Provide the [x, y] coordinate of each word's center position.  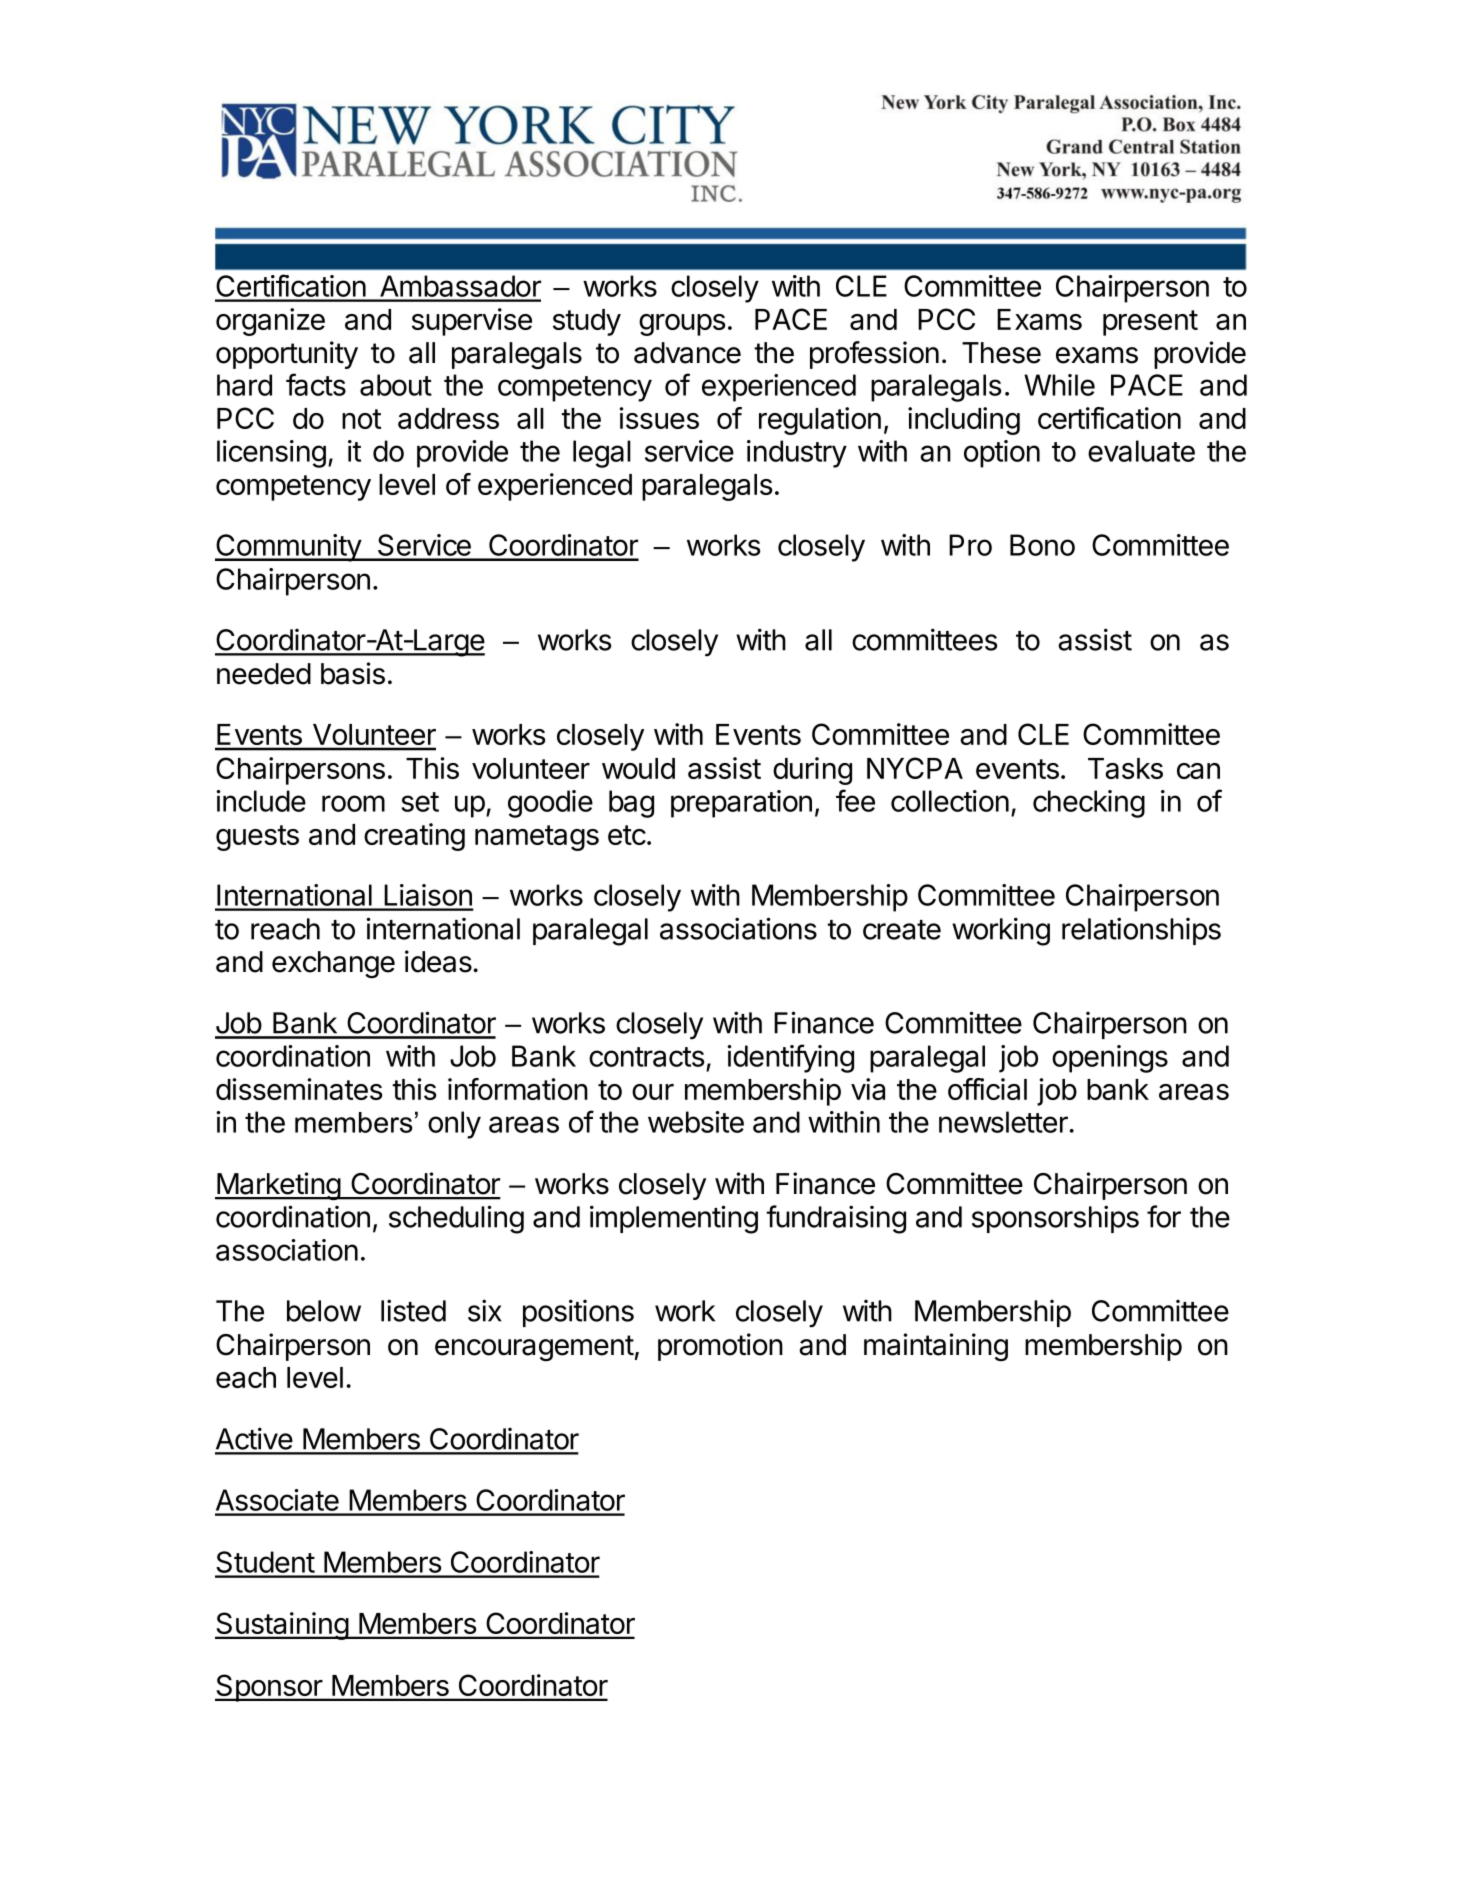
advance [687, 353]
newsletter [1004, 1122]
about [396, 385]
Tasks [1125, 768]
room [353, 803]
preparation [741, 804]
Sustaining [282, 1626]
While [1059, 385]
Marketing [278, 1186]
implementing [674, 1219]
